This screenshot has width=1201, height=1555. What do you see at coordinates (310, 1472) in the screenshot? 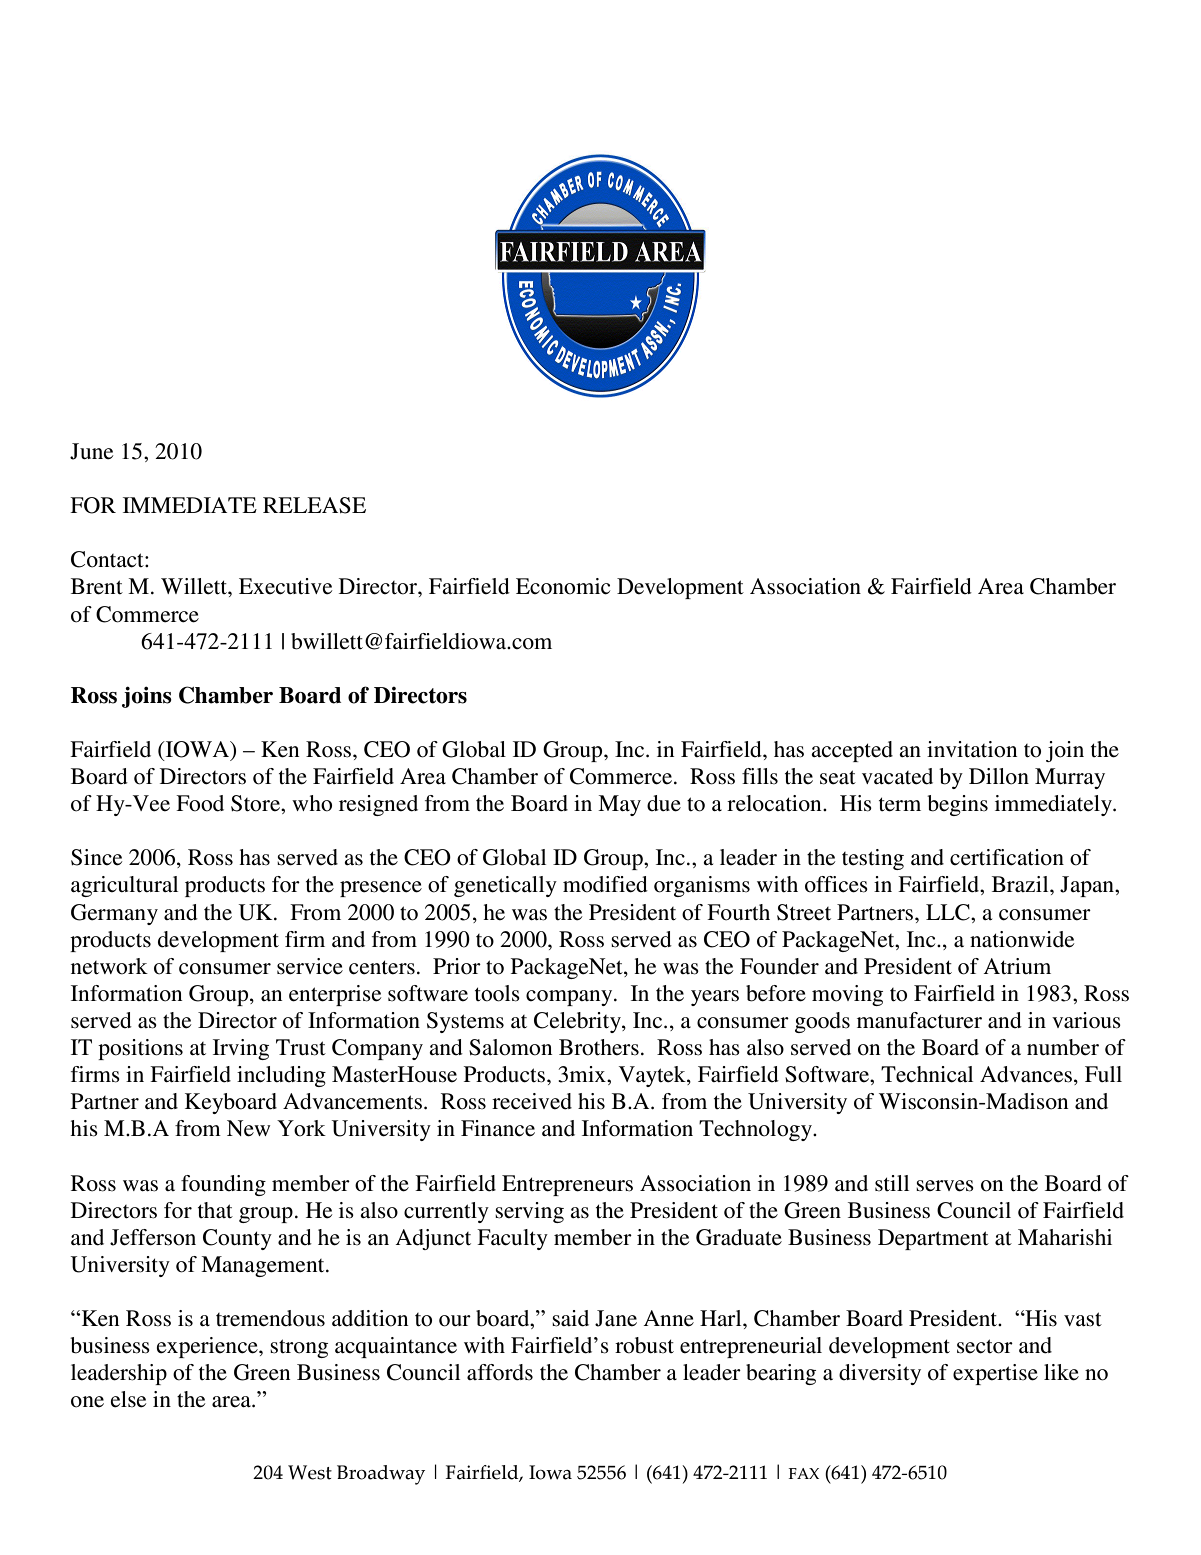
I see `West` at bounding box center [310, 1472].
